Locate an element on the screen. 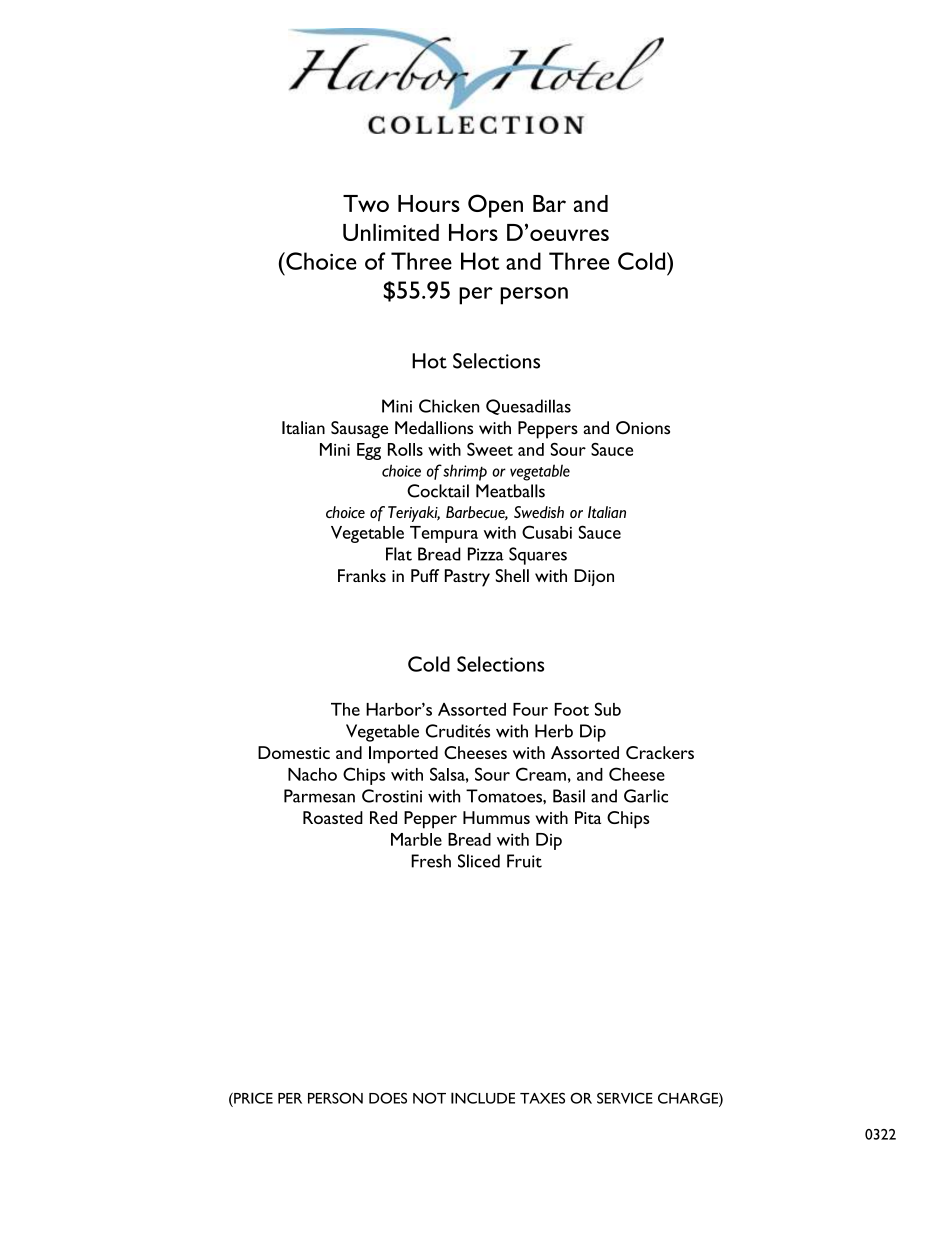 The height and width of the screenshot is (1233, 952). Open is located at coordinates (495, 206).
